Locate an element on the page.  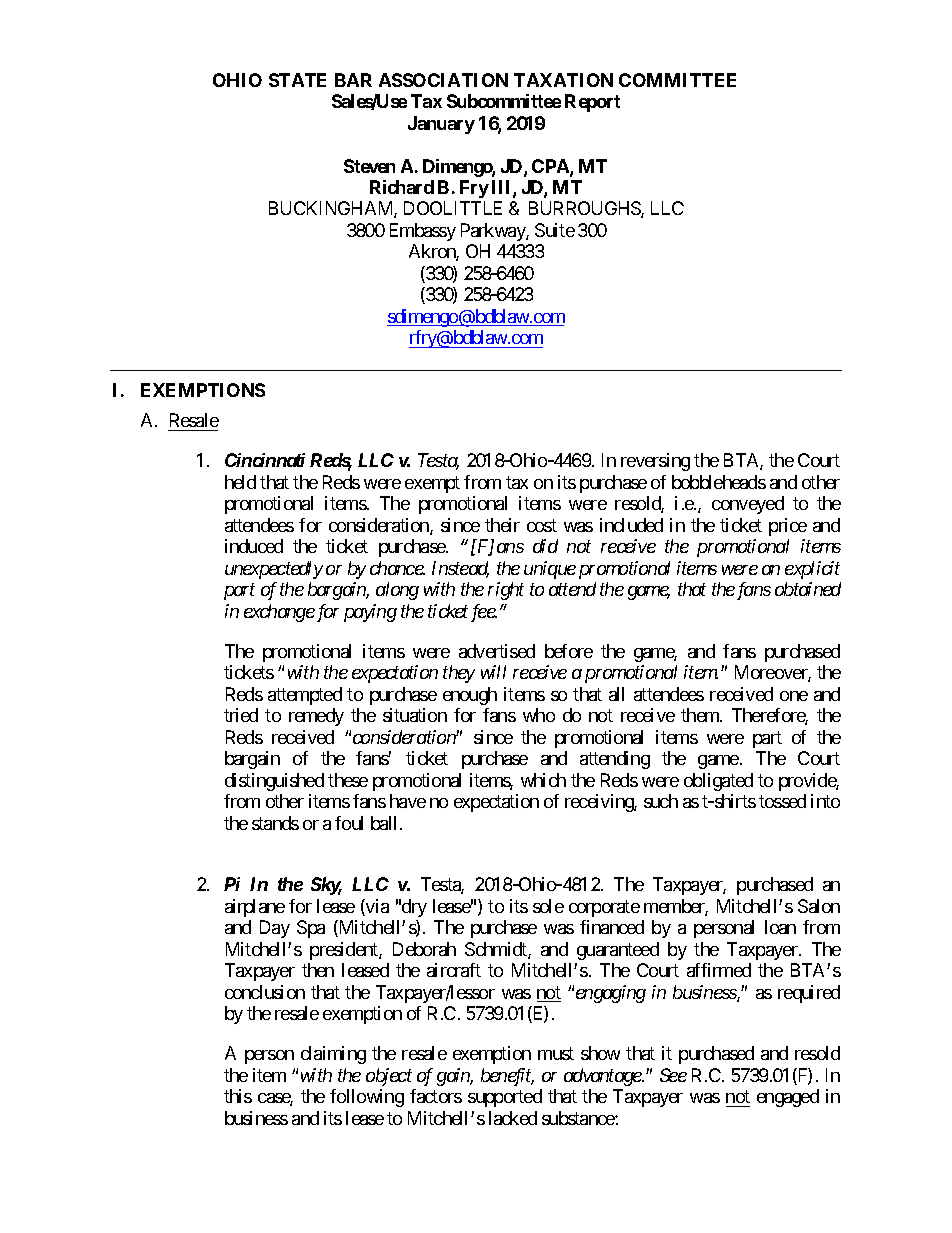
STATE is located at coordinates (297, 80).
